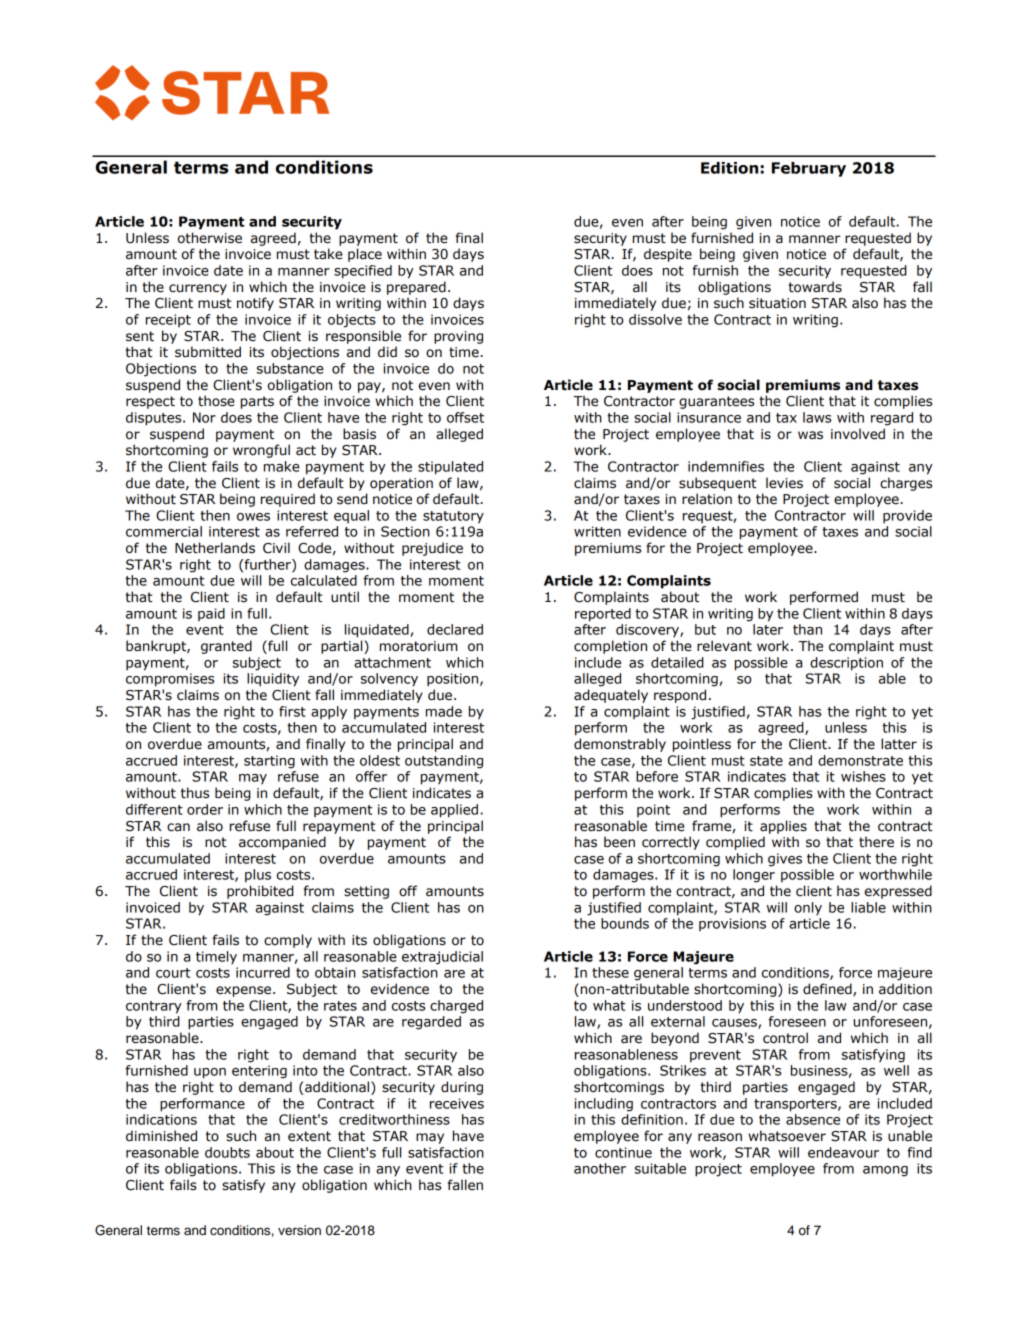 This document has height=1330, width=1028. Describe the element at coordinates (611, 696) in the document. I see `adequately` at that location.
